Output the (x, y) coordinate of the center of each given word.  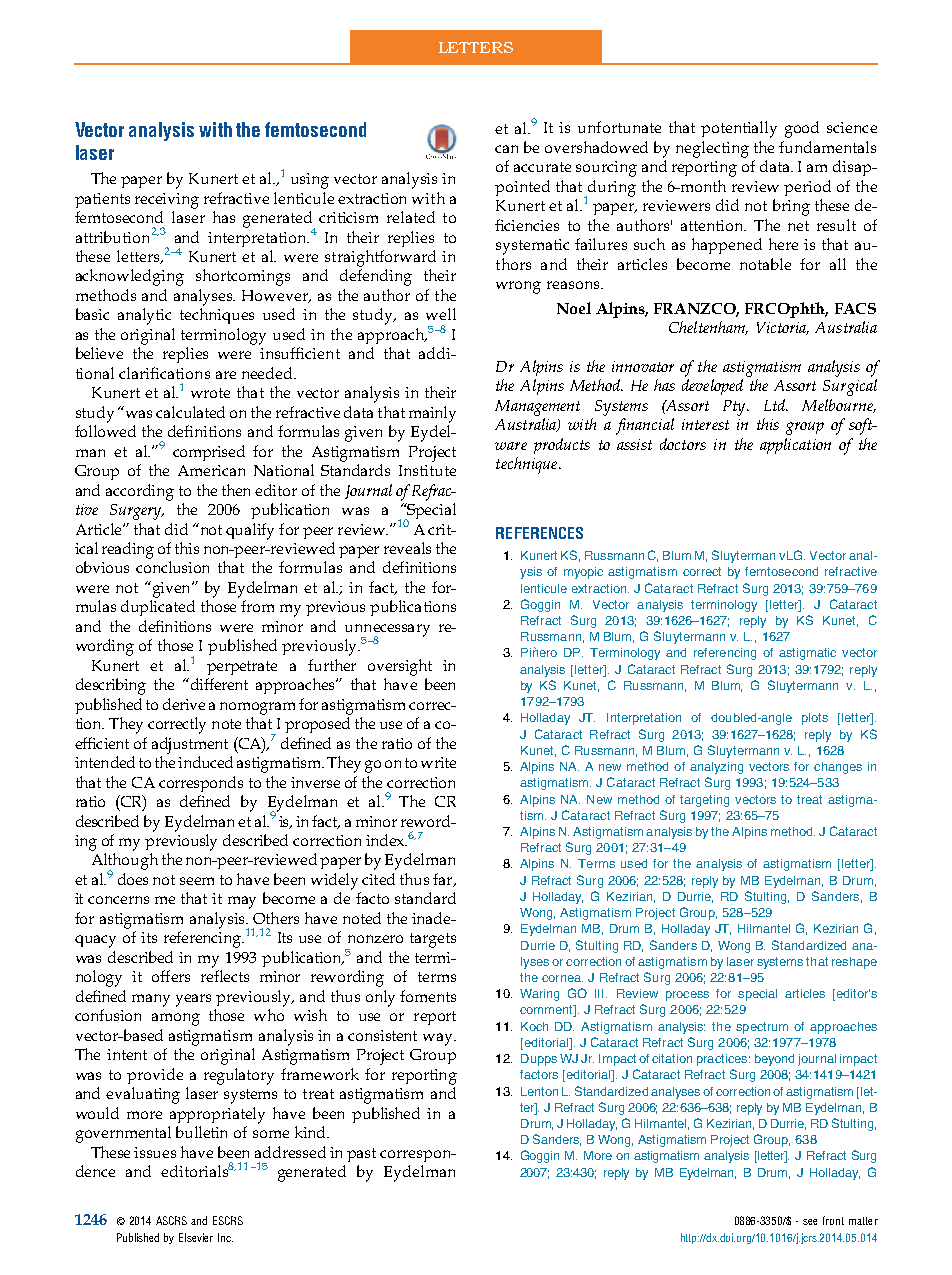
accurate (542, 167)
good (802, 129)
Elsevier (196, 1237)
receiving (167, 201)
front (833, 1220)
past (361, 1155)
